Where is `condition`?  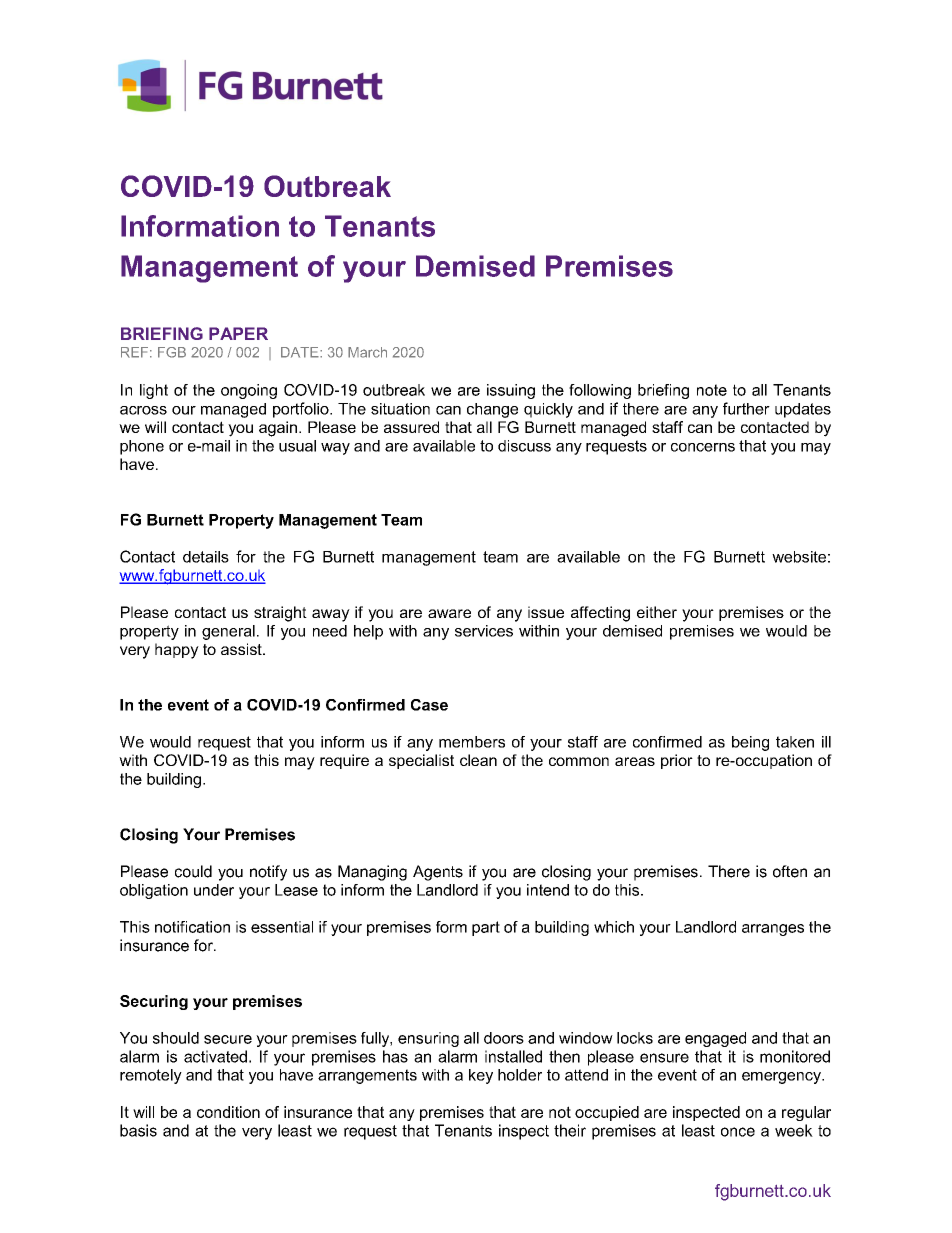
condition is located at coordinates (228, 1112).
